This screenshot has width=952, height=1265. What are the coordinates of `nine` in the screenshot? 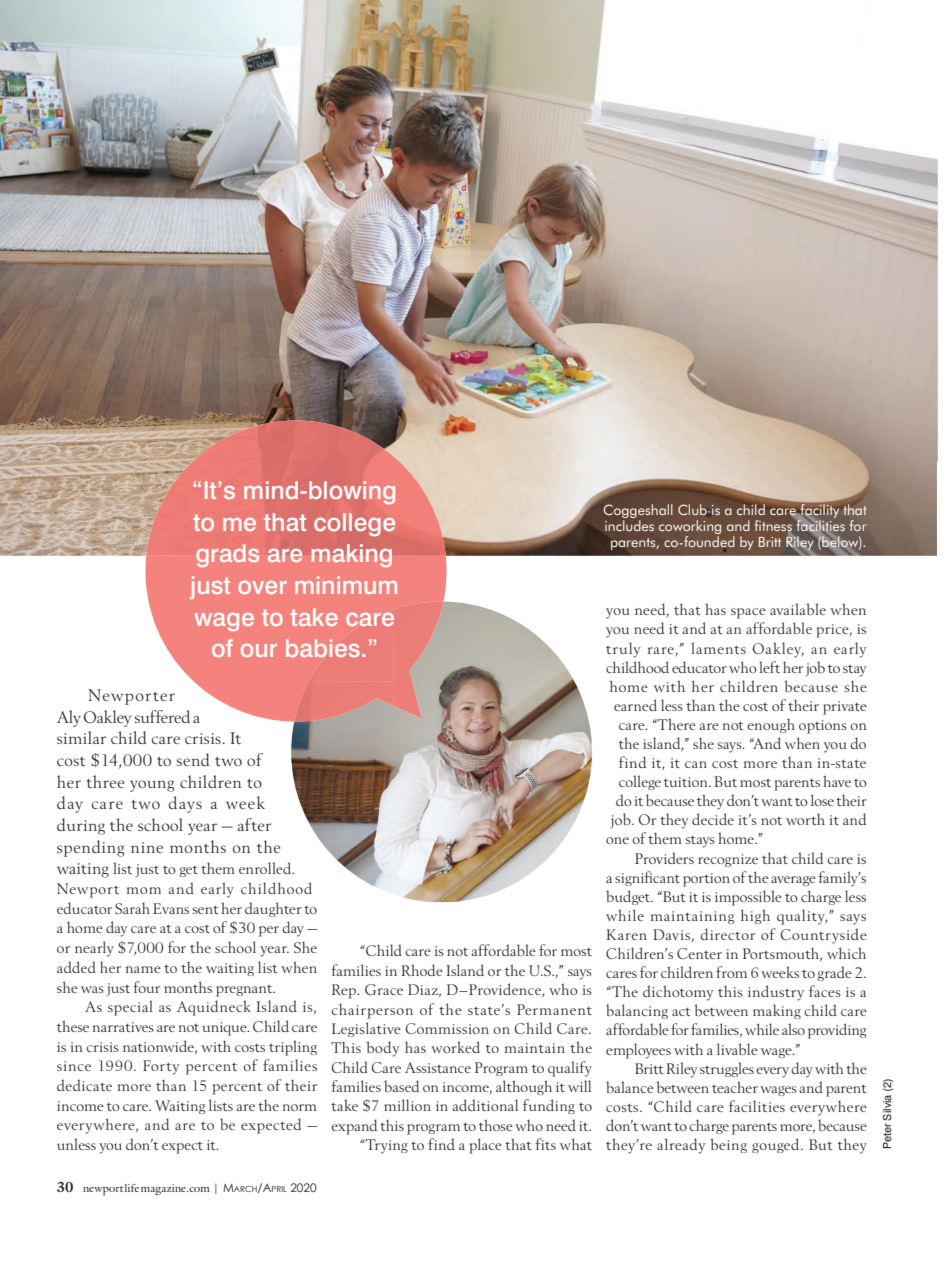 It's located at (147, 847).
